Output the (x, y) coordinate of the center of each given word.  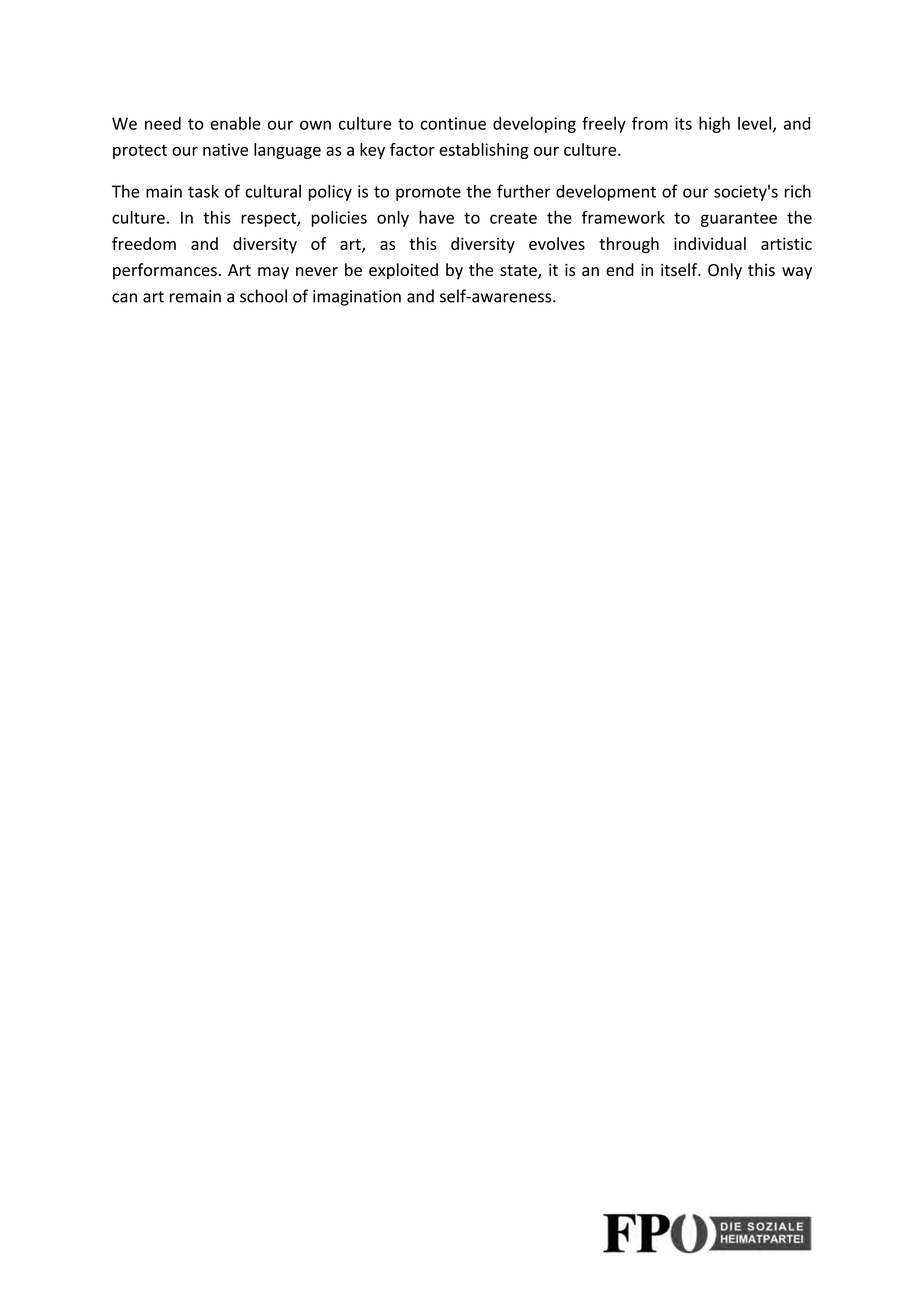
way (797, 273)
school (263, 296)
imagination (357, 298)
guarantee (739, 219)
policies (339, 219)
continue (453, 123)
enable (235, 123)
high (714, 125)
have (436, 217)
